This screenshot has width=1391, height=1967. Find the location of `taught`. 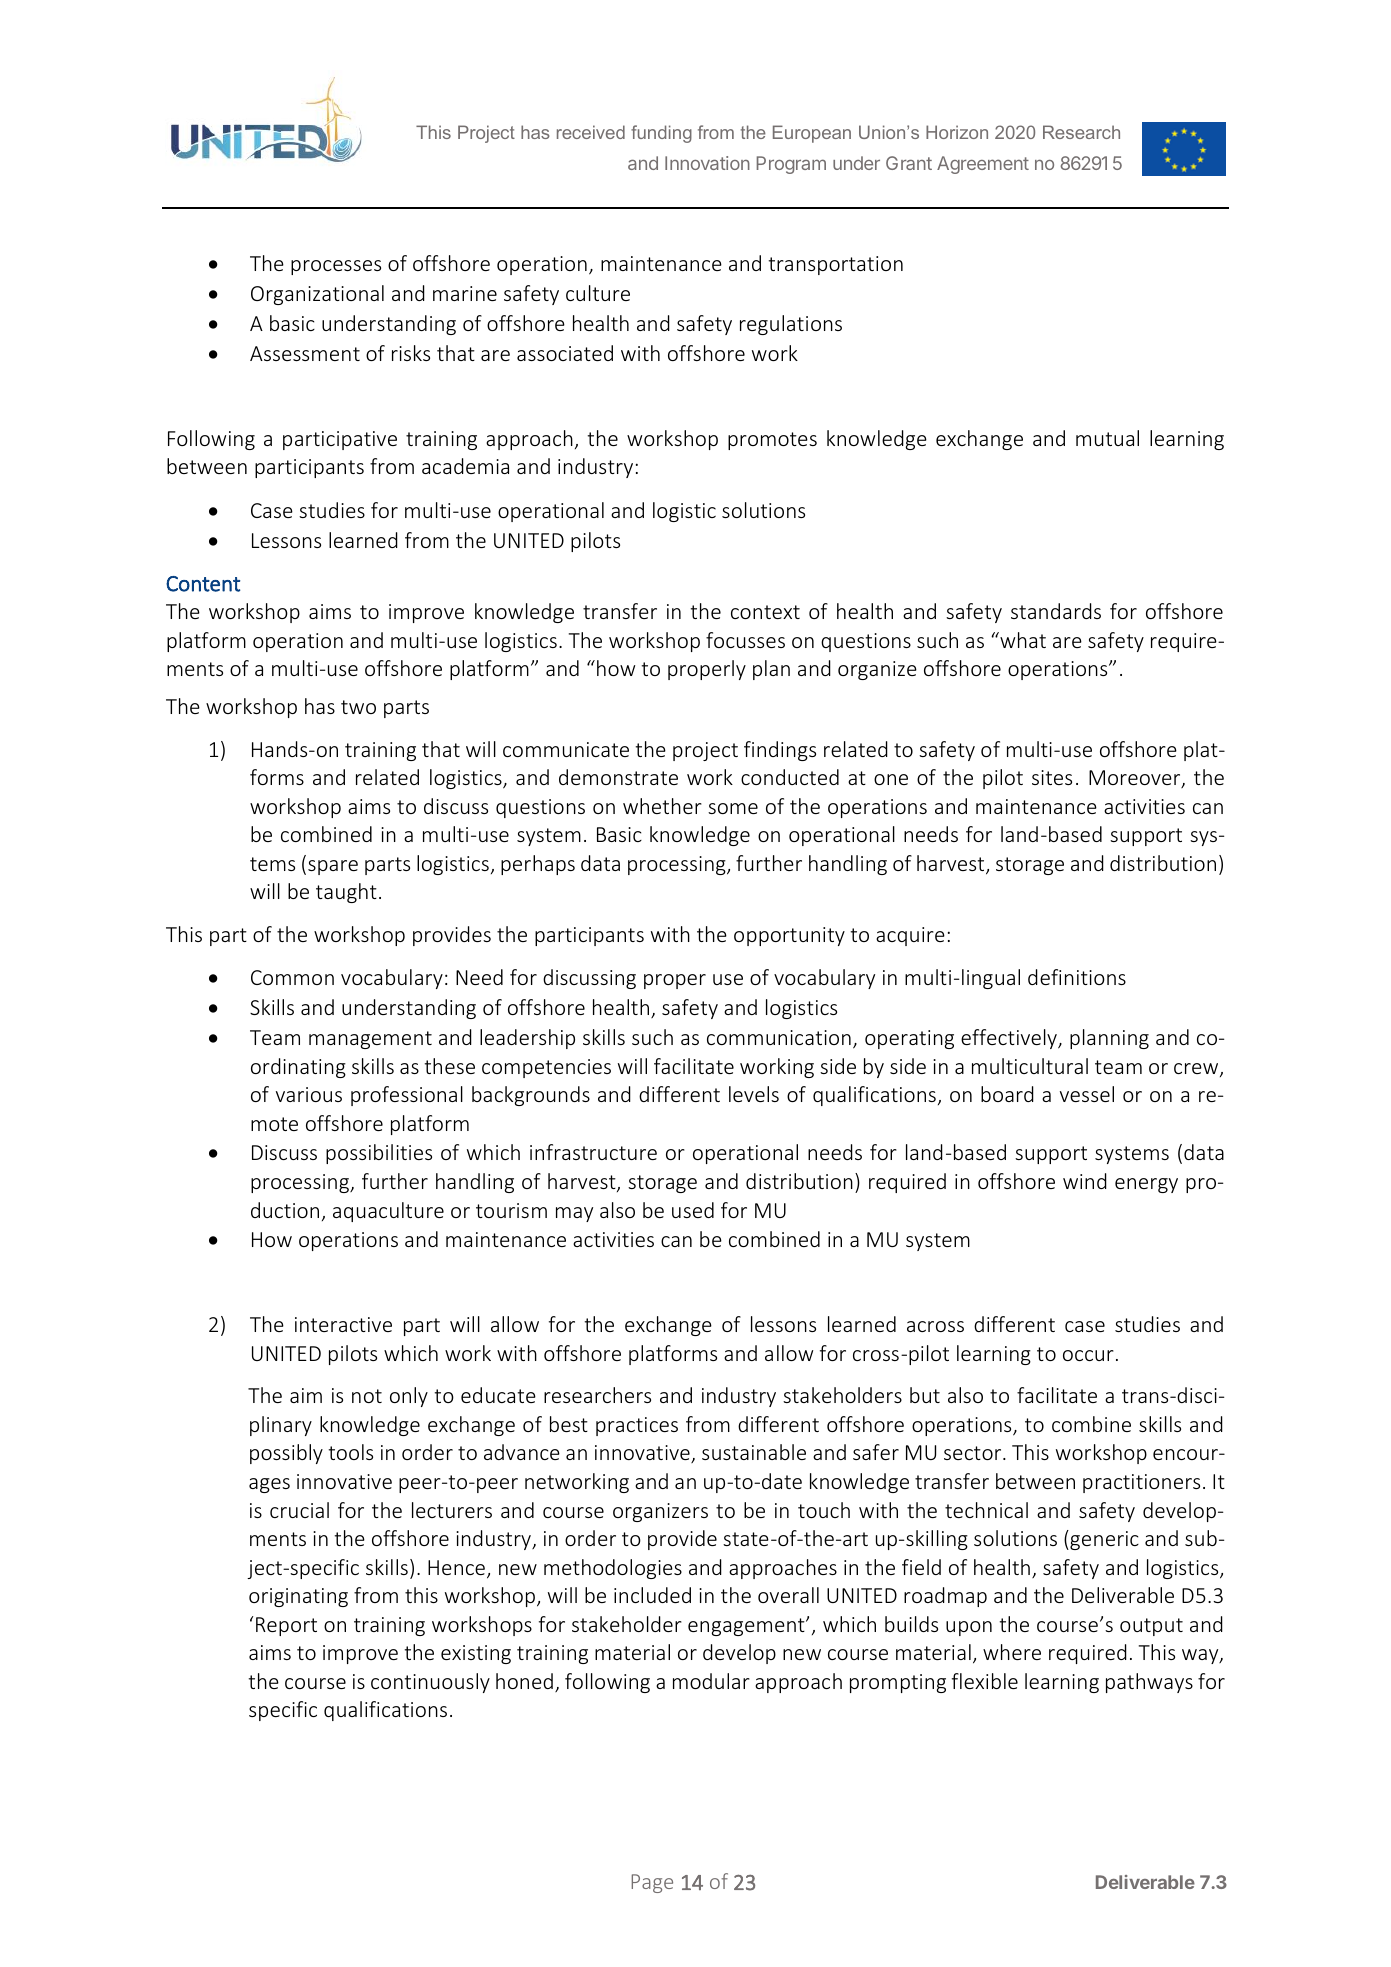

taught is located at coordinates (346, 893).
